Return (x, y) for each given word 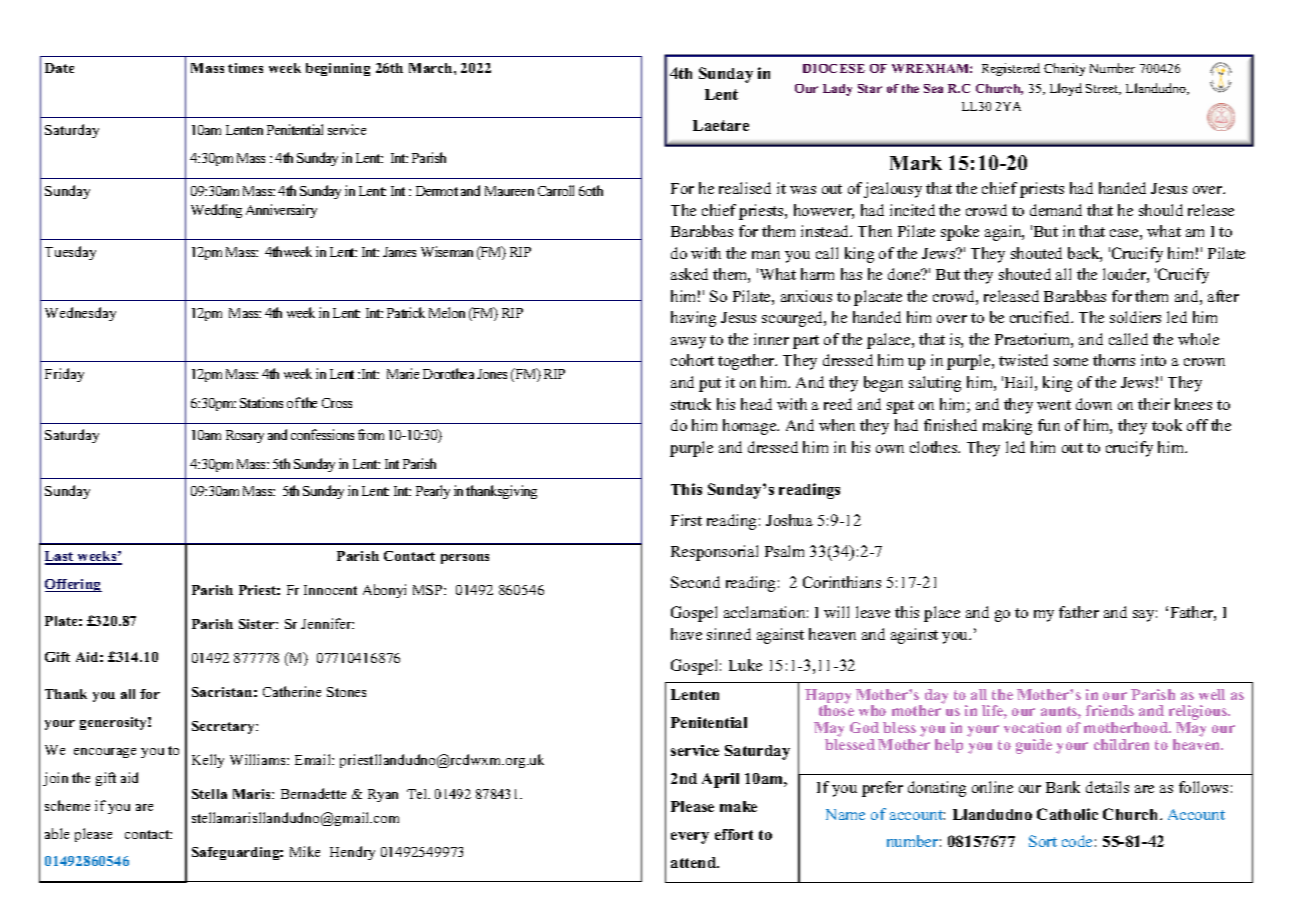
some (1071, 362)
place (942, 614)
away (688, 343)
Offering (73, 585)
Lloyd (1066, 89)
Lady (837, 90)
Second (695, 582)
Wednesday (80, 314)
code (1077, 841)
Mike (305, 851)
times (245, 68)
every (690, 838)
